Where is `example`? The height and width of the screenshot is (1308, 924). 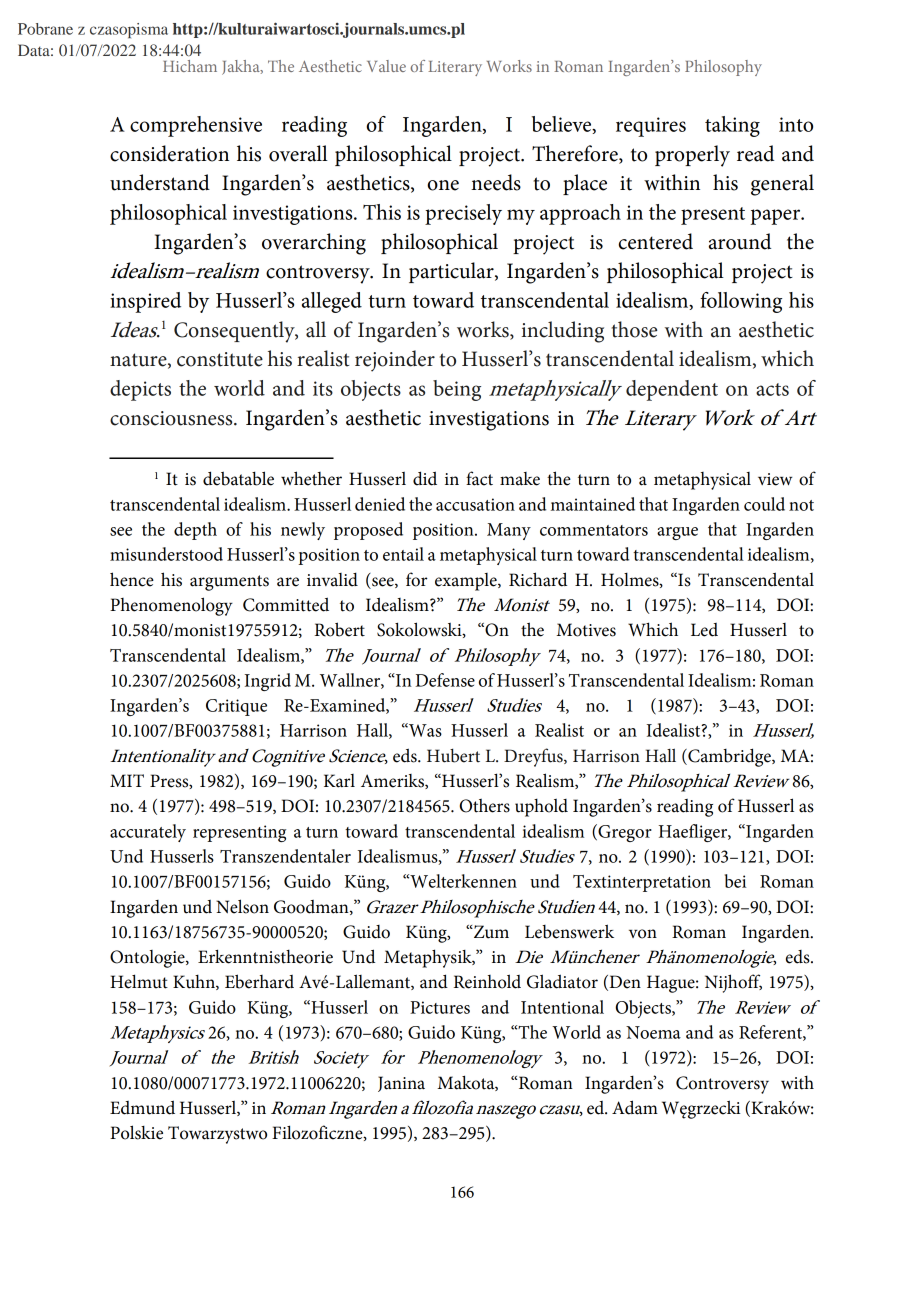
example is located at coordinates (467, 582).
